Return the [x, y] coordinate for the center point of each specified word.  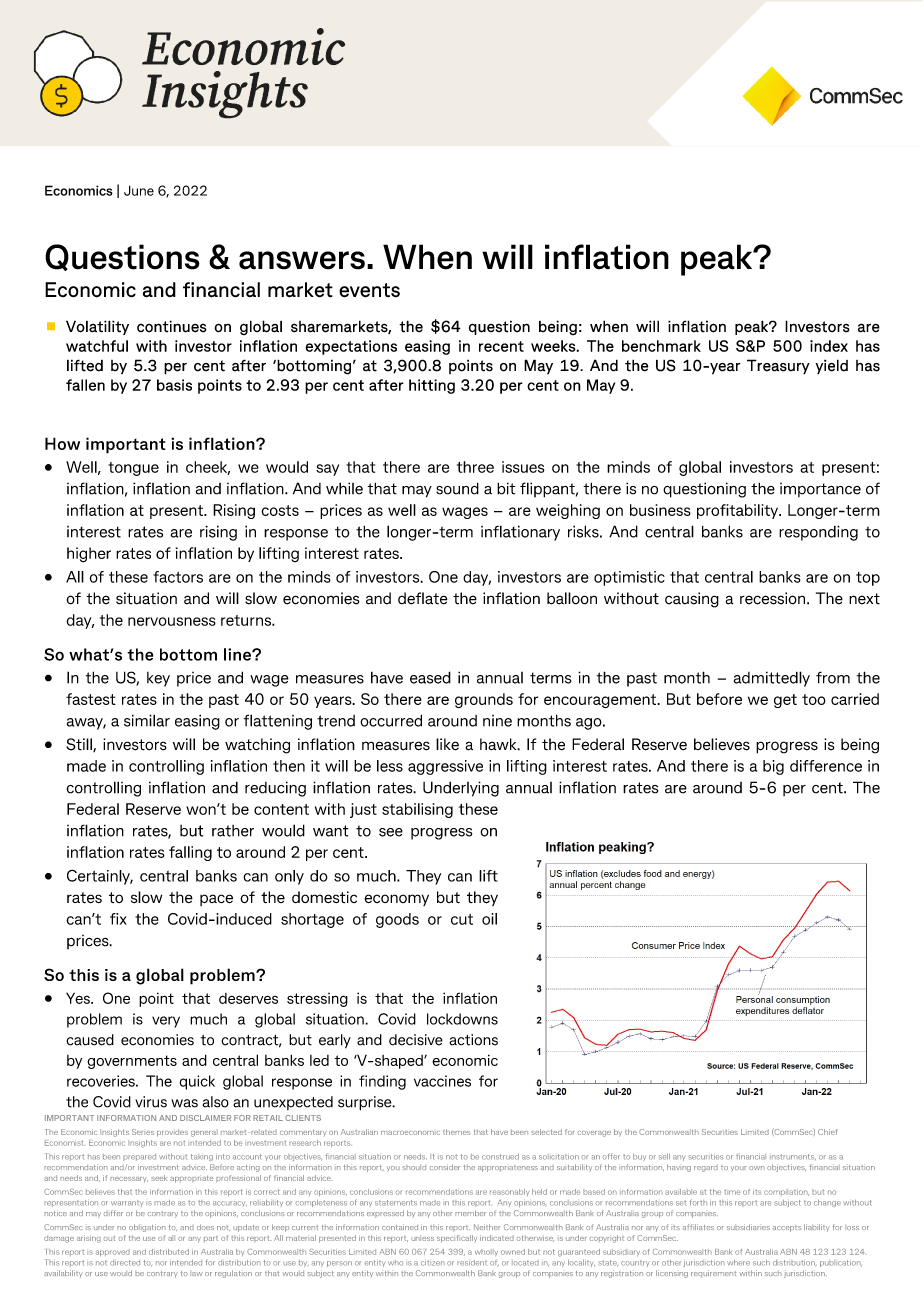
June [139, 190]
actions [474, 1040]
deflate [423, 598]
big [773, 767]
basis [174, 385]
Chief [828, 1132]
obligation [147, 1228]
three [475, 467]
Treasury [778, 366]
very [166, 1022]
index [829, 346]
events [369, 290]
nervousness [172, 621]
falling [190, 853]
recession [772, 598]
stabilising [417, 810]
